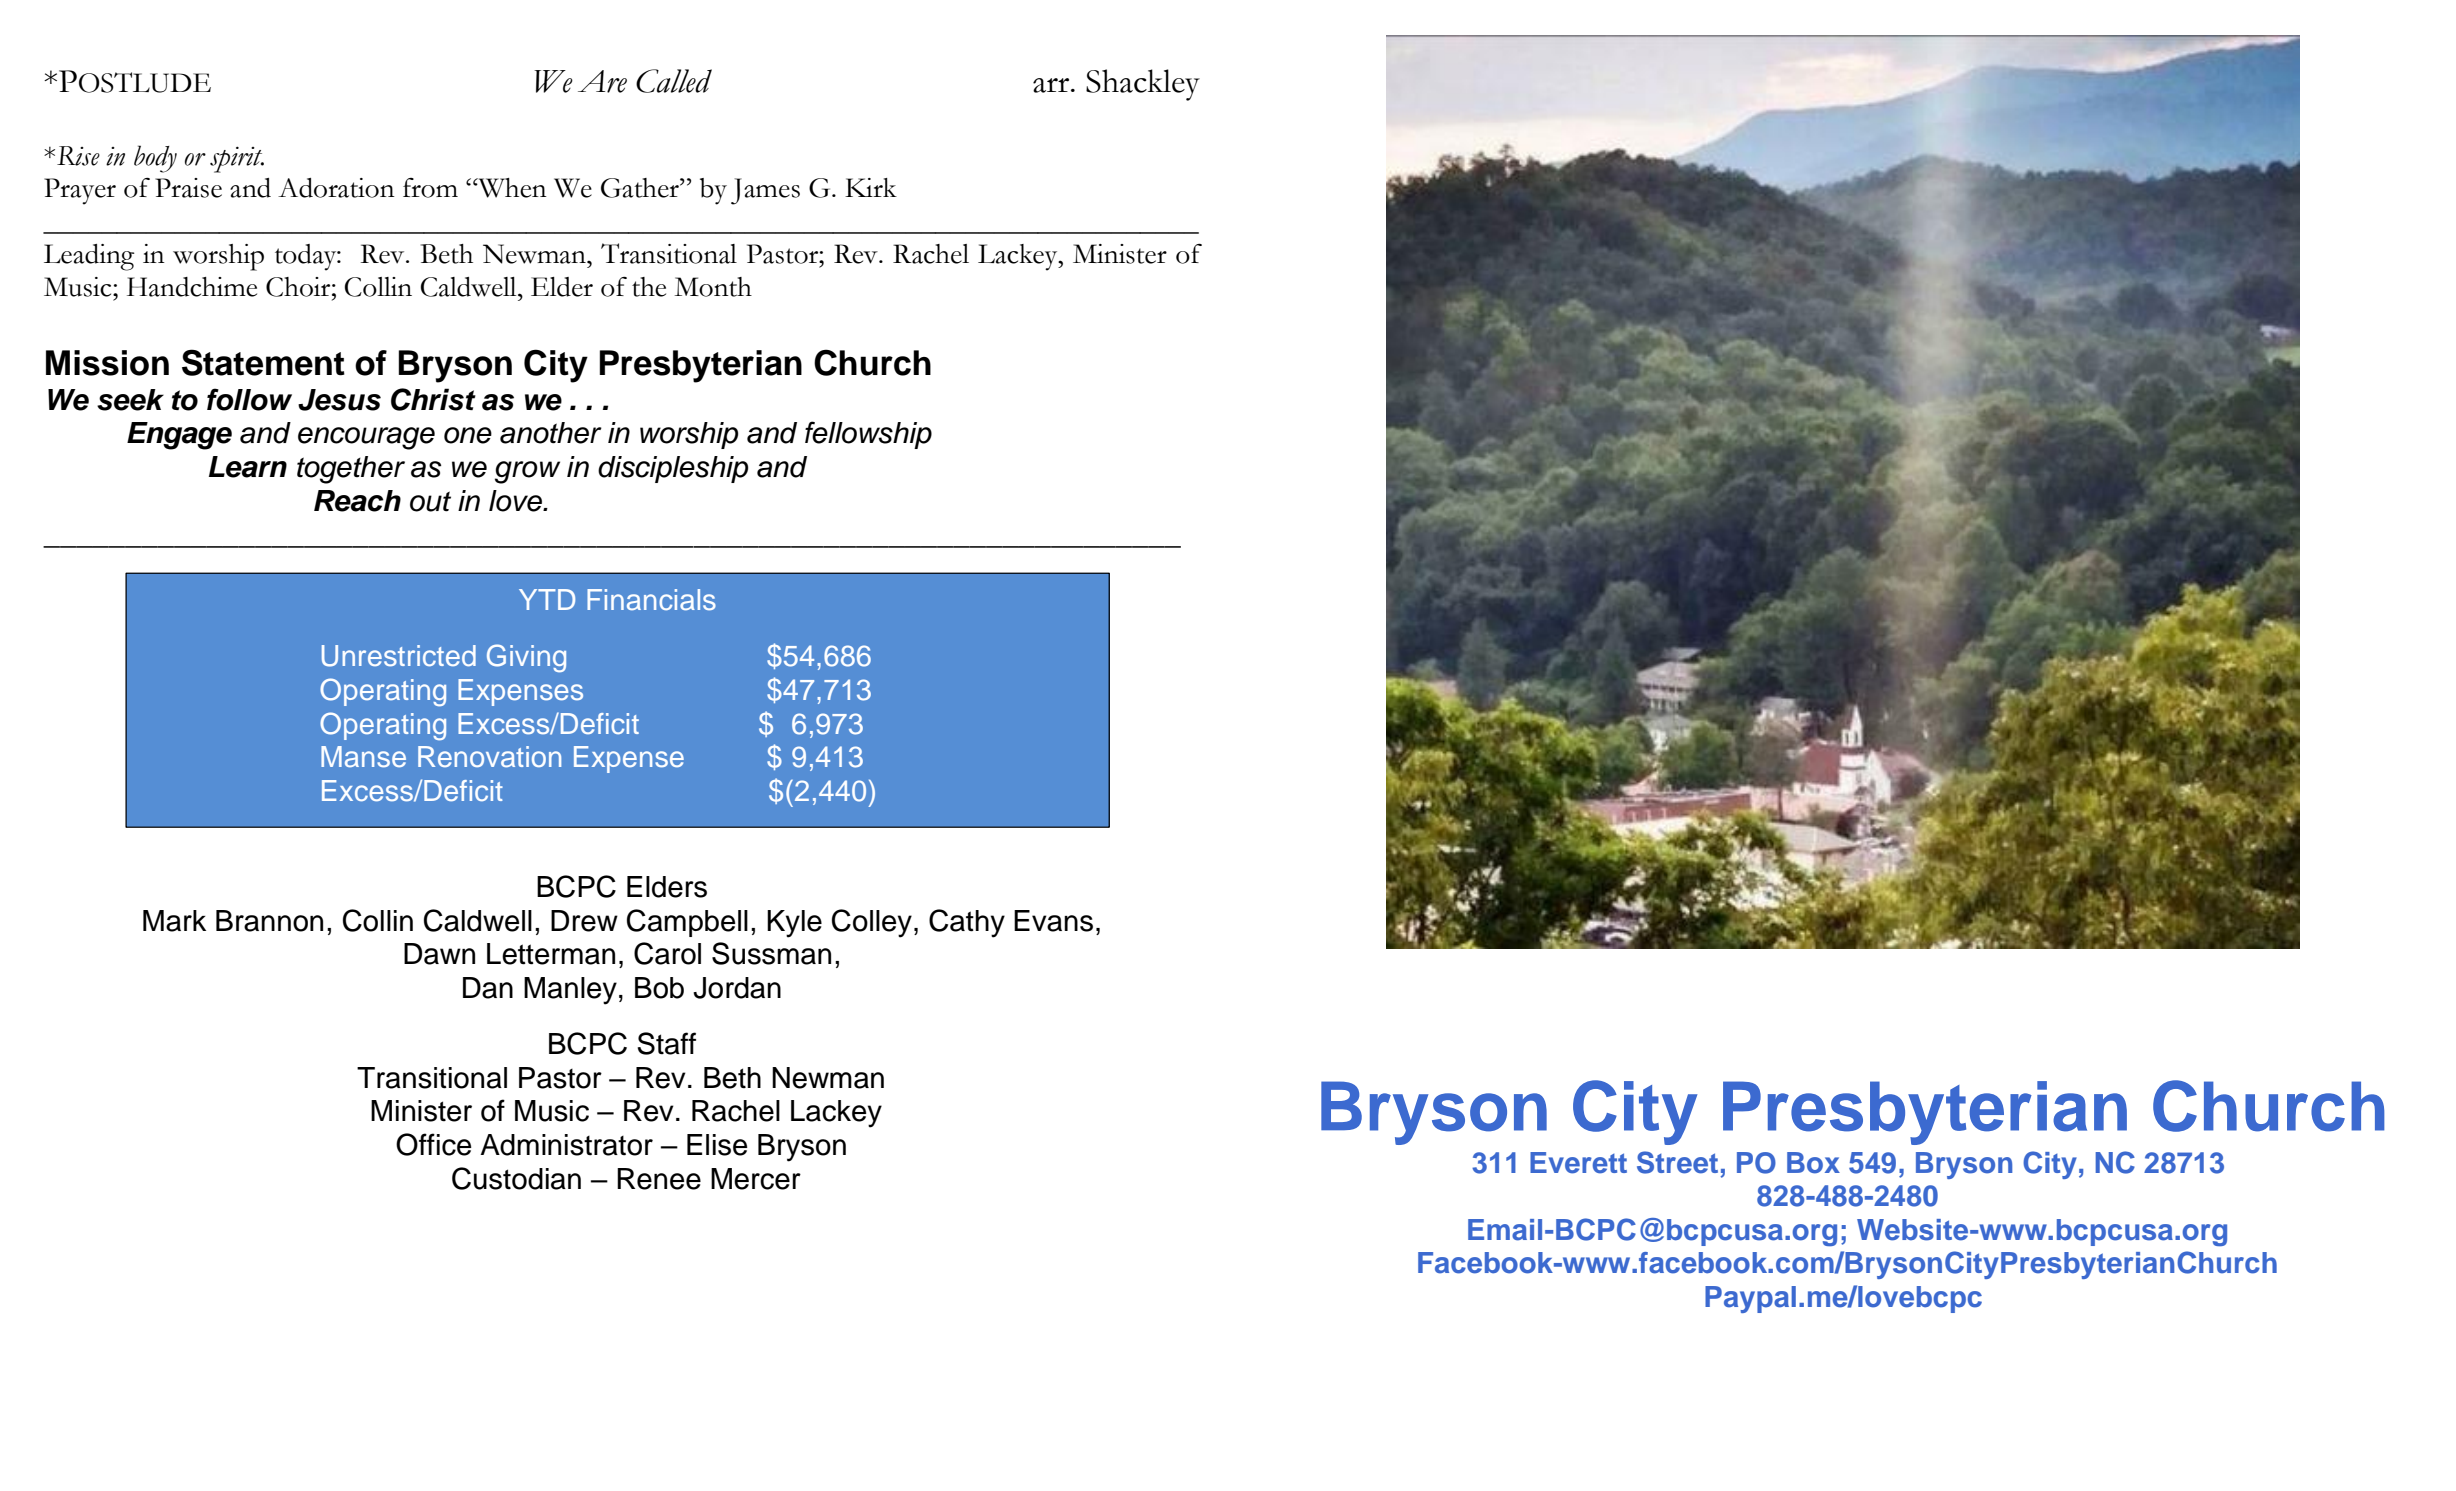 This screenshot has height=1491, width=2456. Describe the element at coordinates (399, 656) in the screenshot. I see `Unrestricted` at that location.
